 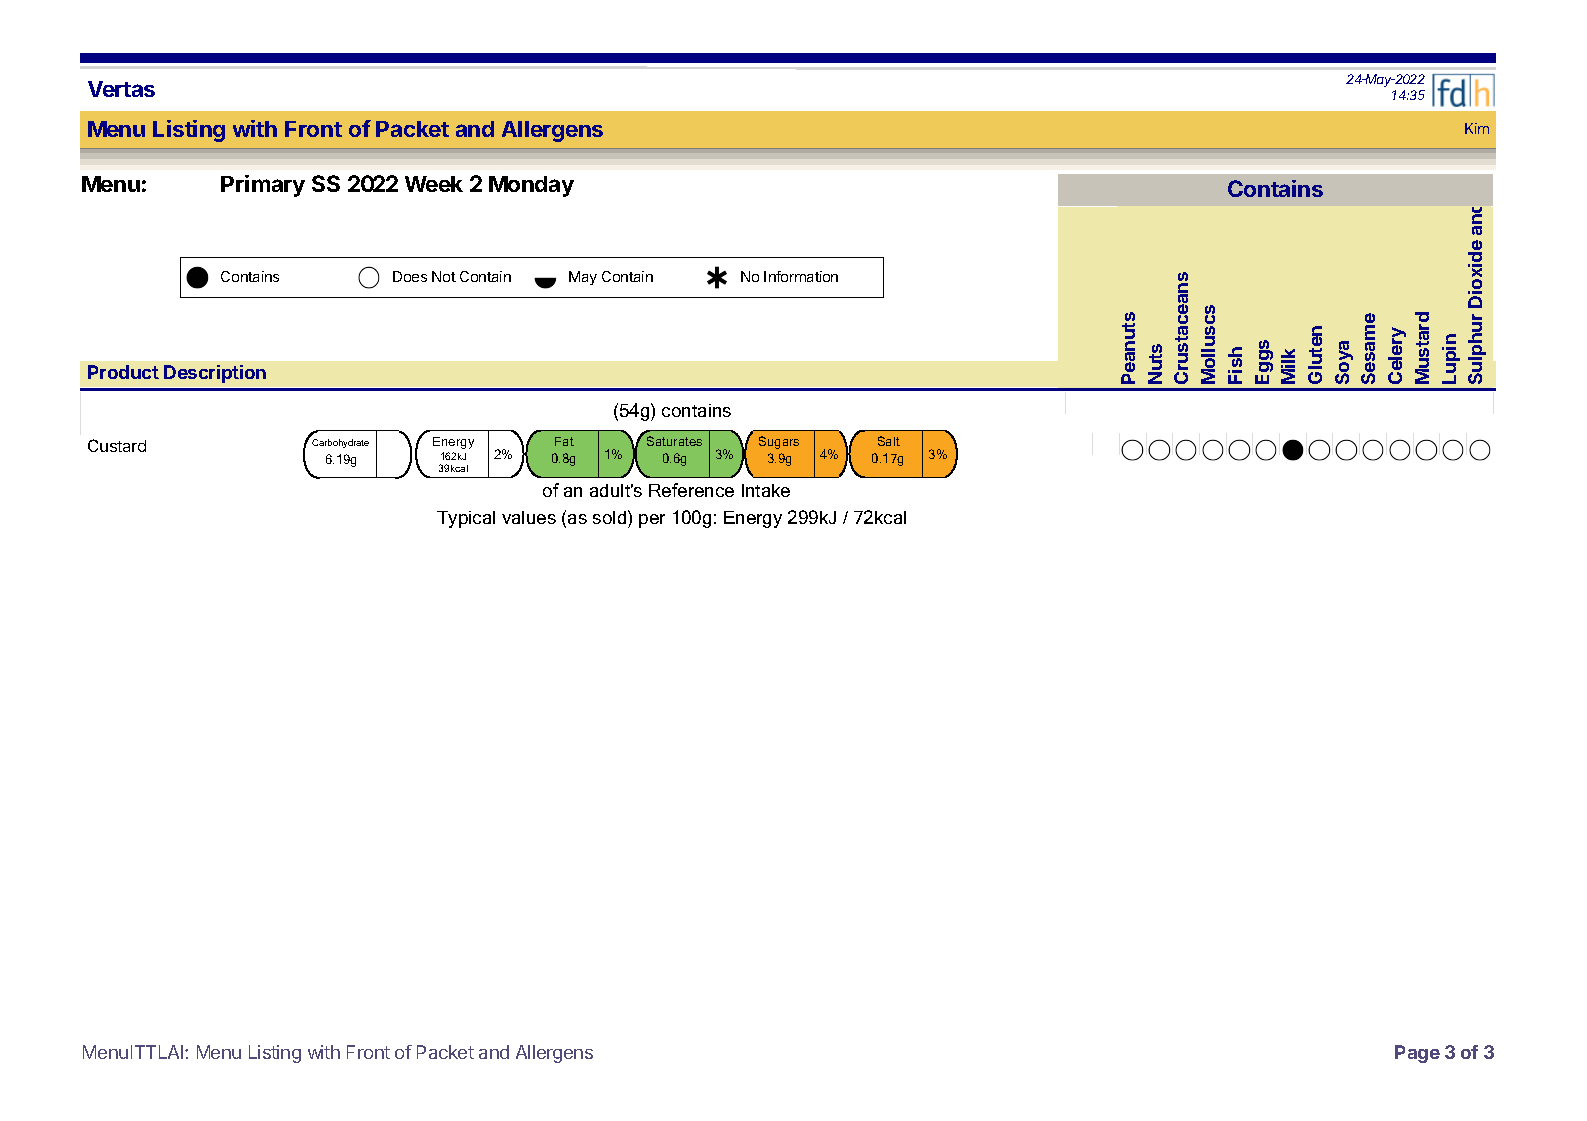 I want to click on Kim, so click(x=1477, y=128).
